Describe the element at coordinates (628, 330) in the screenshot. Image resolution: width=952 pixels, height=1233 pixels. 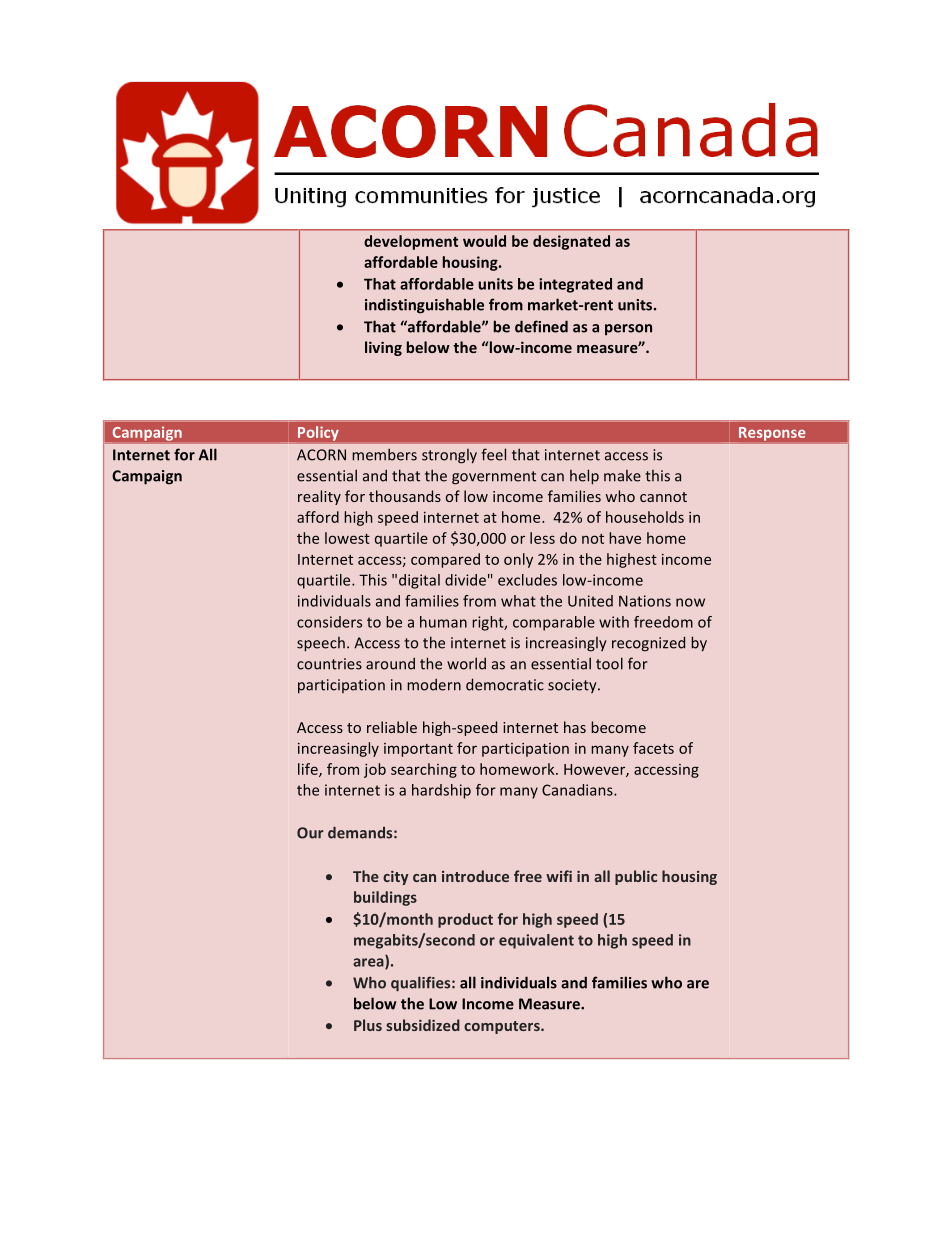
I see `person` at that location.
